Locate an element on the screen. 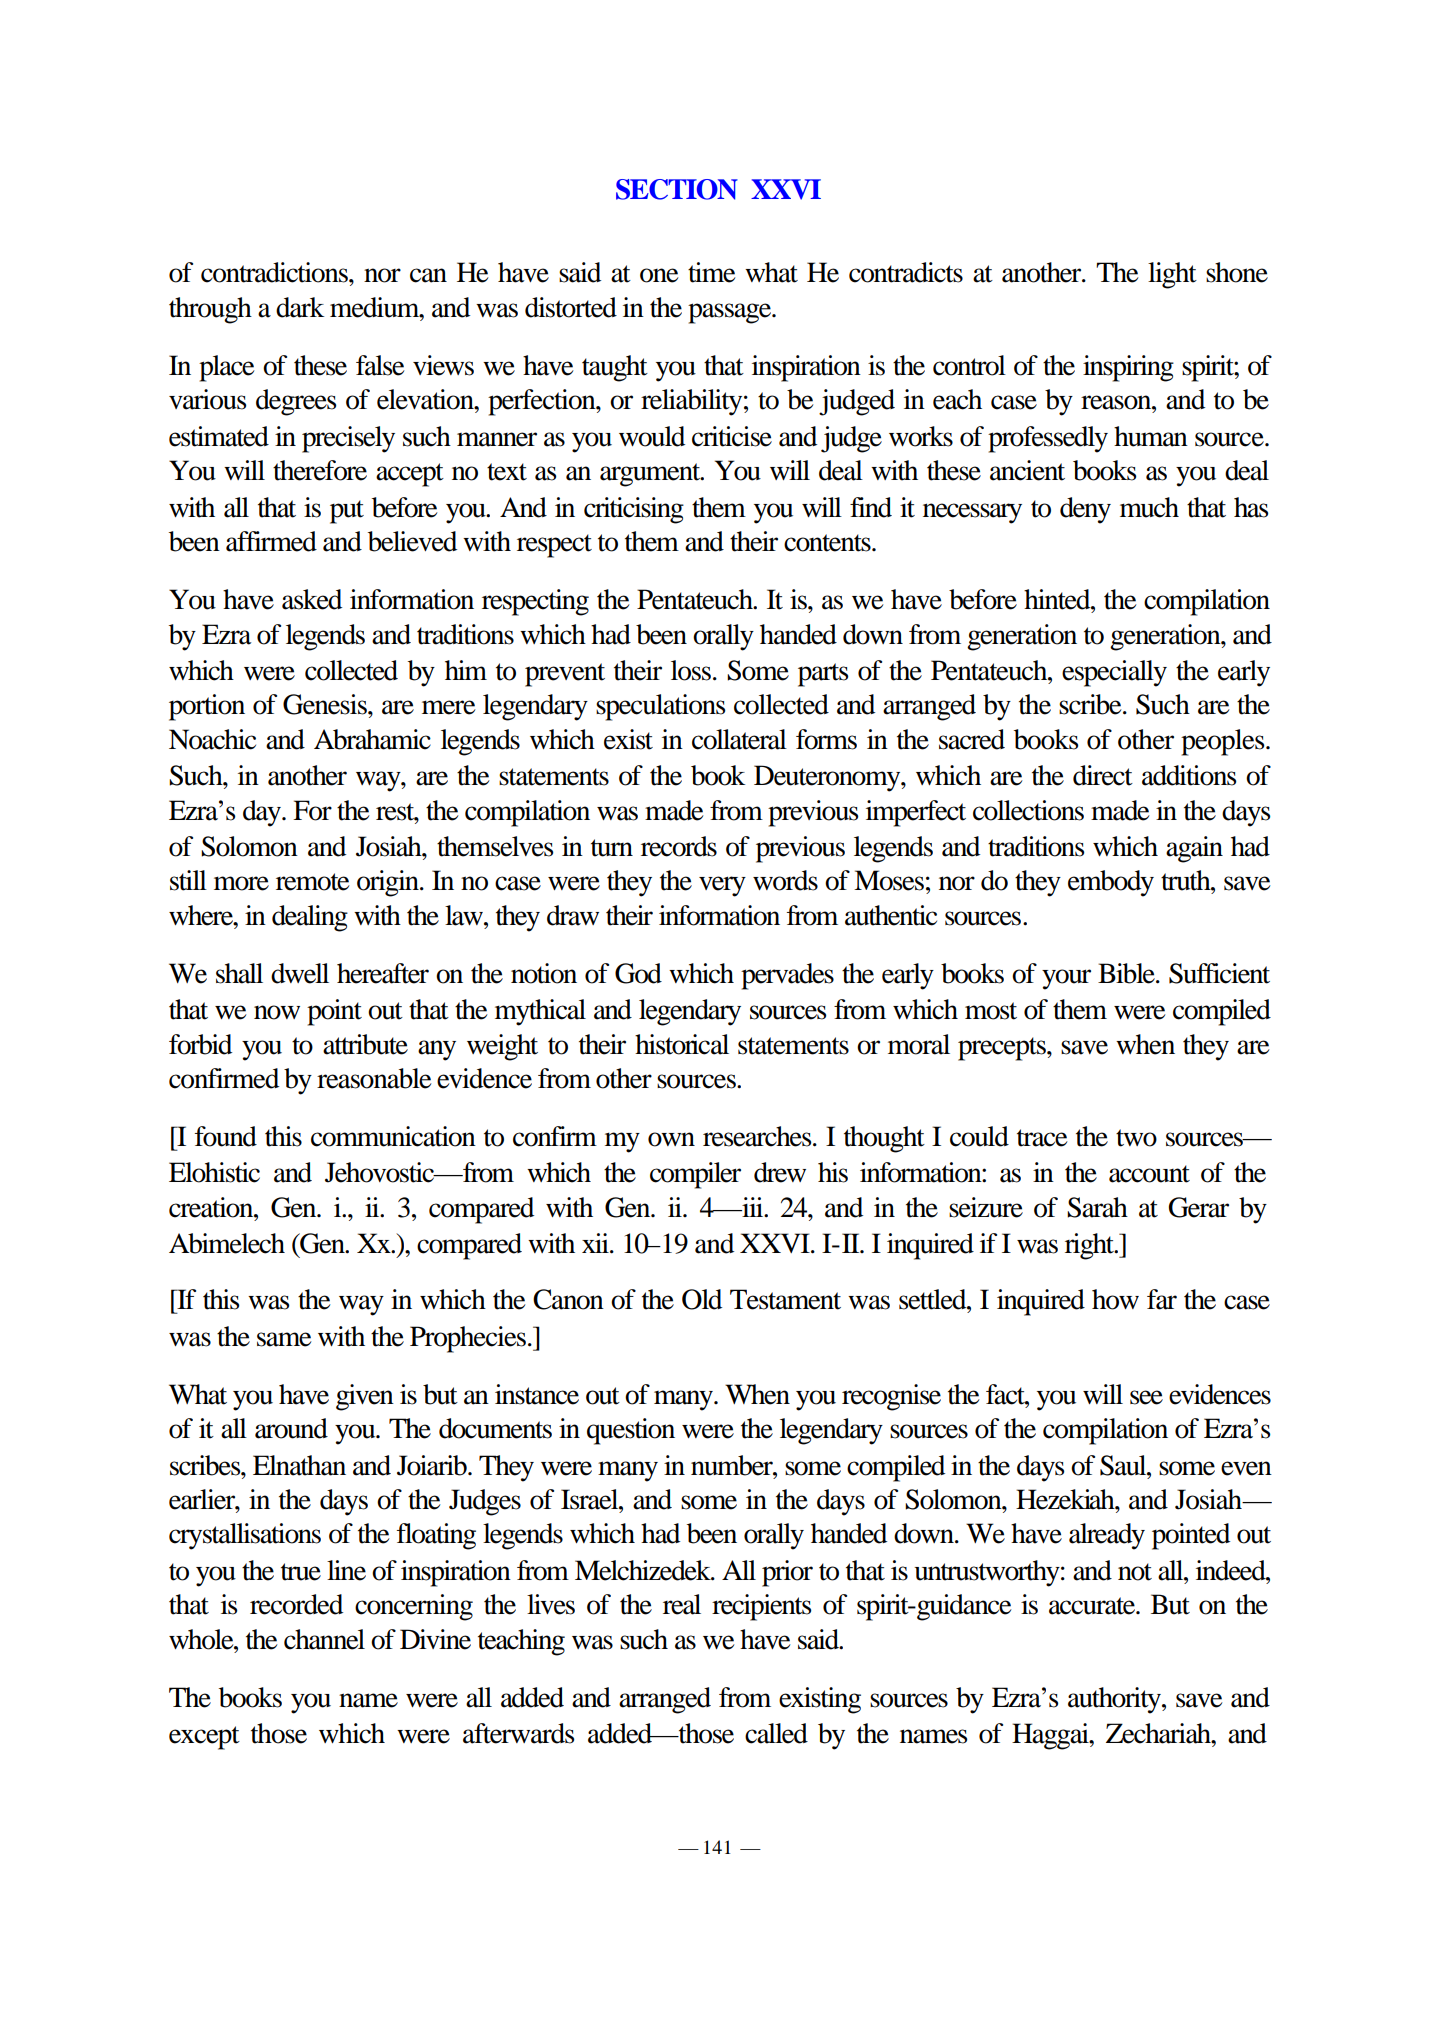 The height and width of the screenshot is (2037, 1442). Genesis is located at coordinates (326, 704).
